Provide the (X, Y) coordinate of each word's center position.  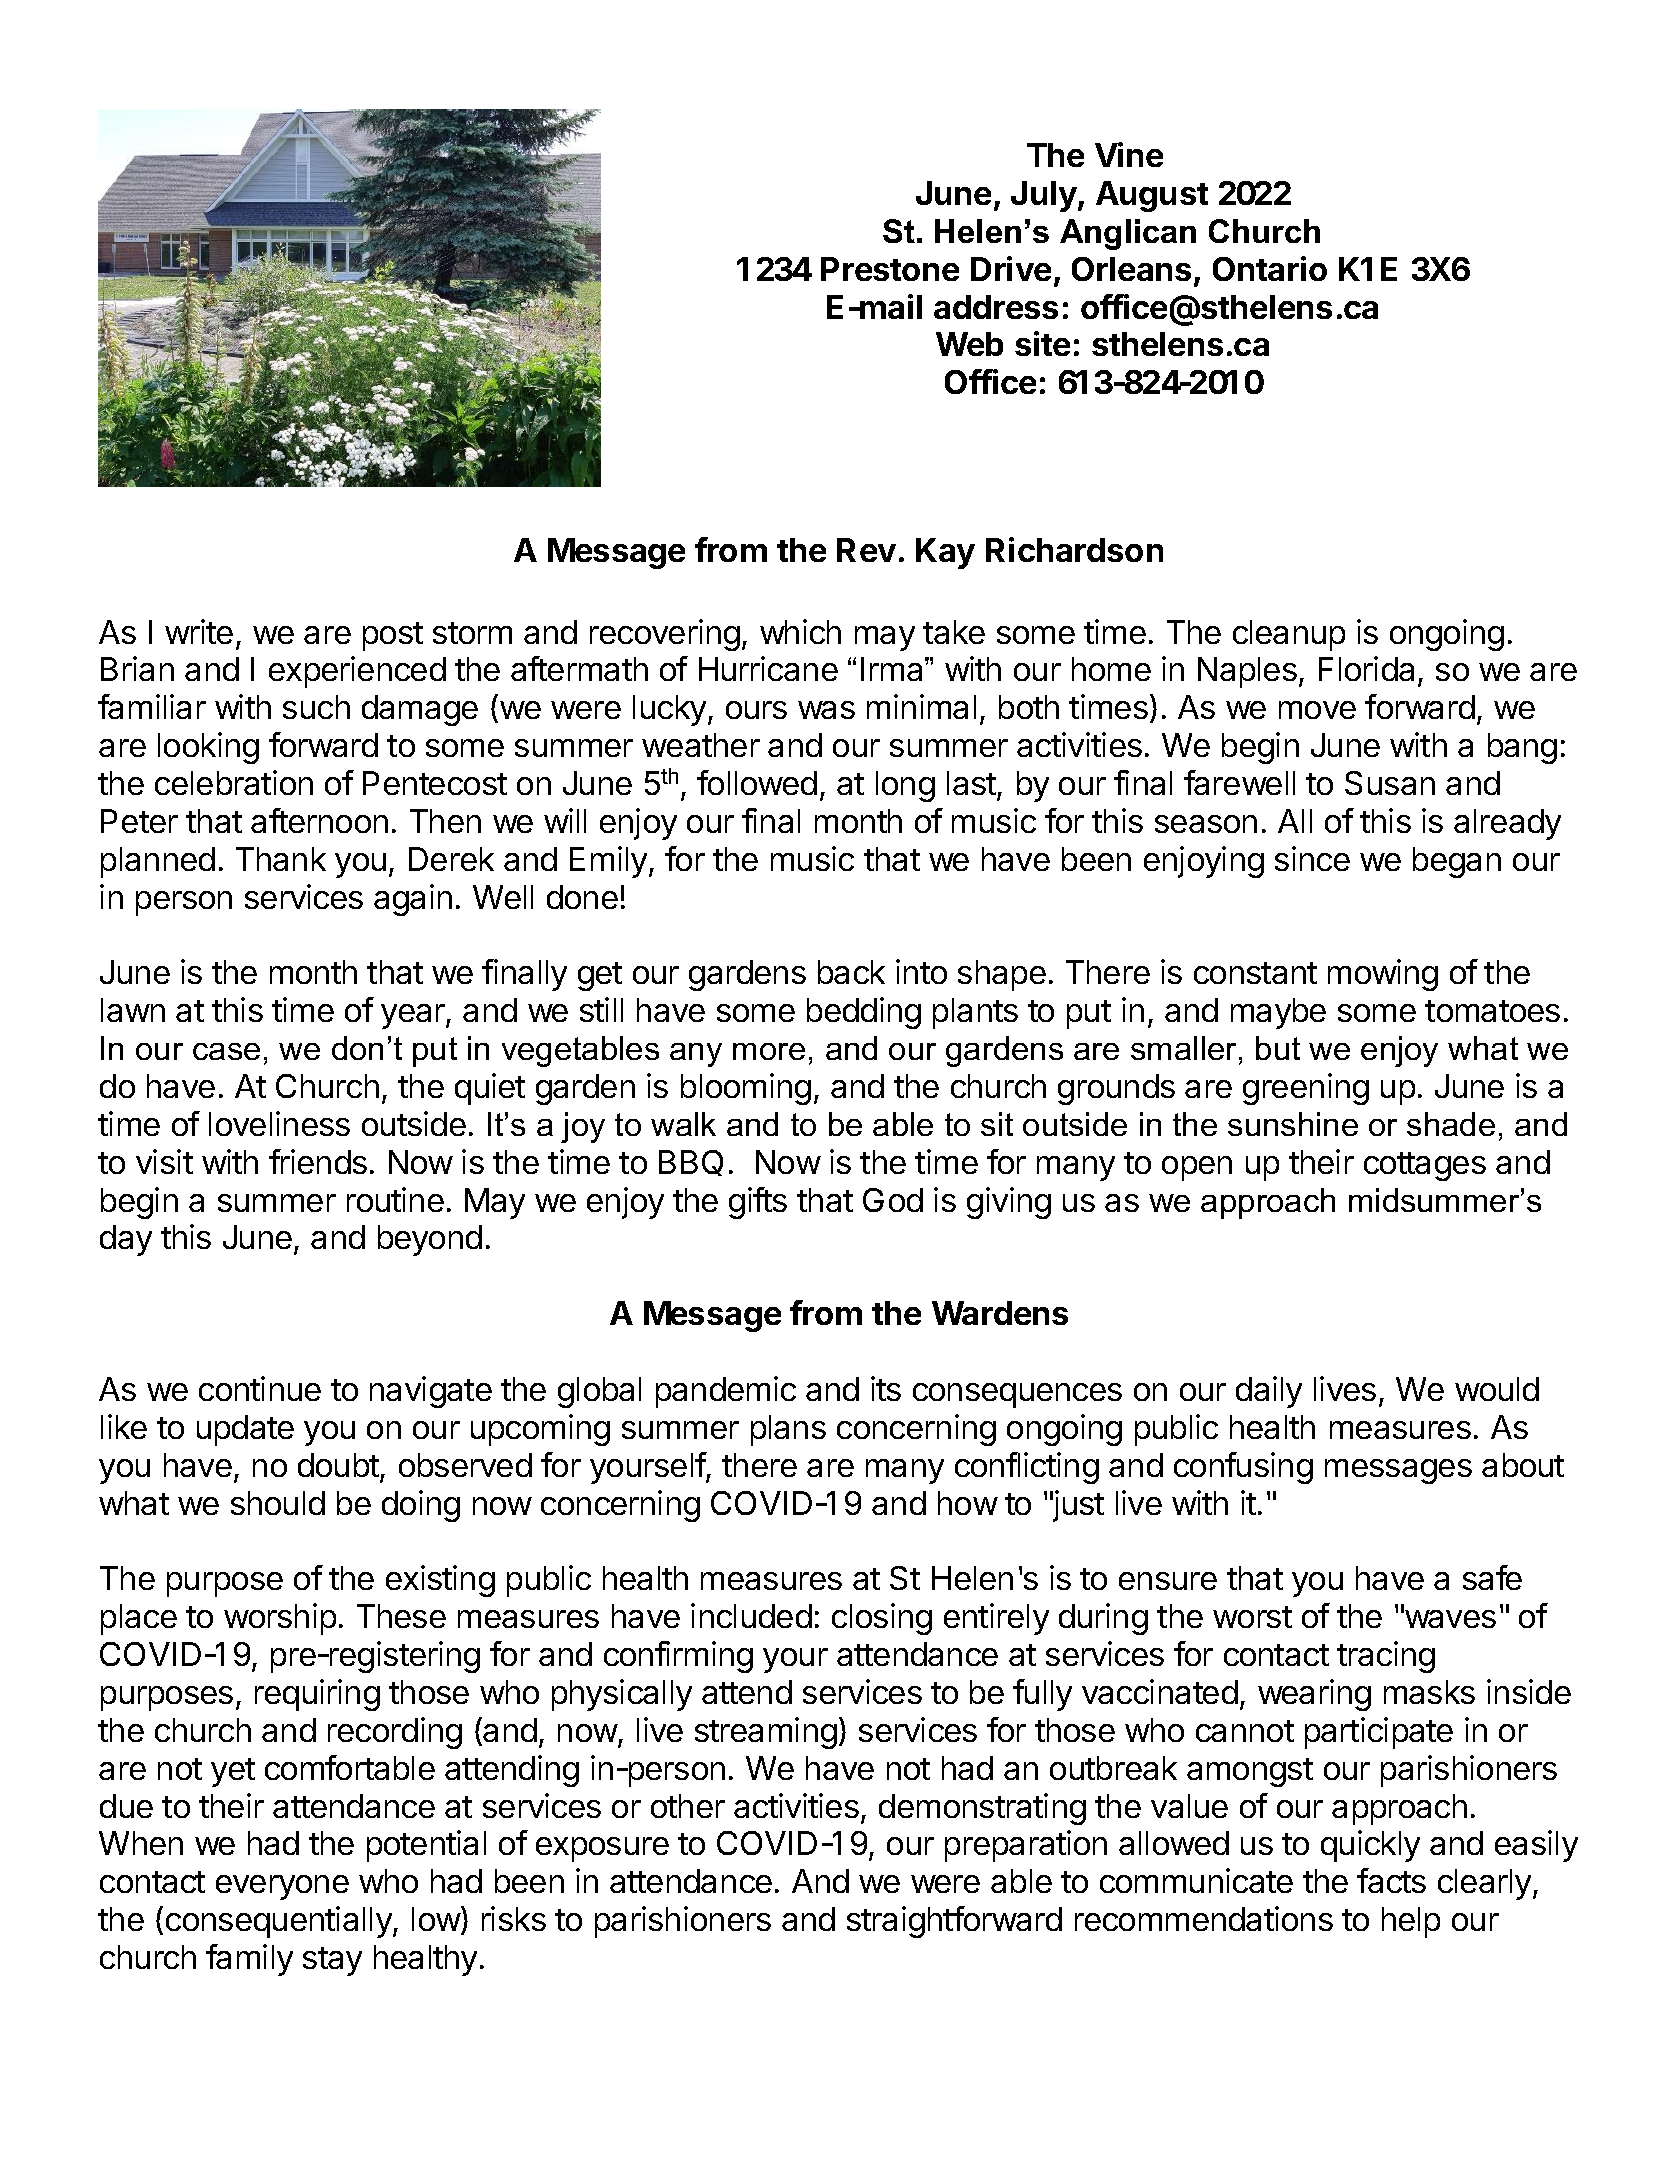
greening (1306, 1089)
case (226, 1051)
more (769, 1051)
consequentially (280, 1922)
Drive (1011, 268)
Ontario (1270, 268)
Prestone (890, 269)
